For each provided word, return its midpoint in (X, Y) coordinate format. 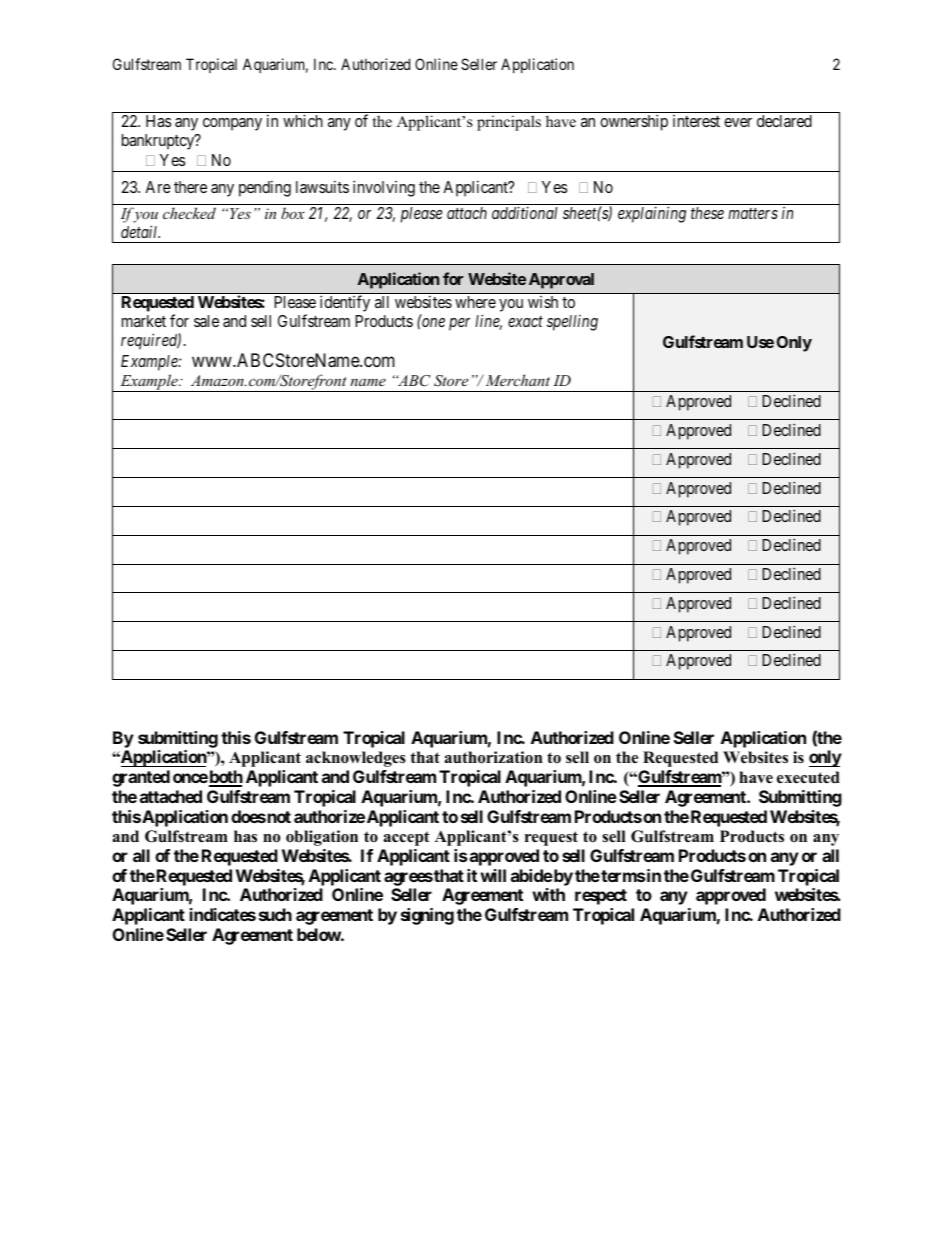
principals (509, 123)
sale (206, 321)
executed (808, 777)
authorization (494, 757)
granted (141, 778)
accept (407, 838)
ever (738, 122)
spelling (572, 323)
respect (601, 897)
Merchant (518, 380)
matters (753, 213)
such (275, 914)
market (144, 321)
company (232, 124)
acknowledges (356, 759)
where (475, 302)
